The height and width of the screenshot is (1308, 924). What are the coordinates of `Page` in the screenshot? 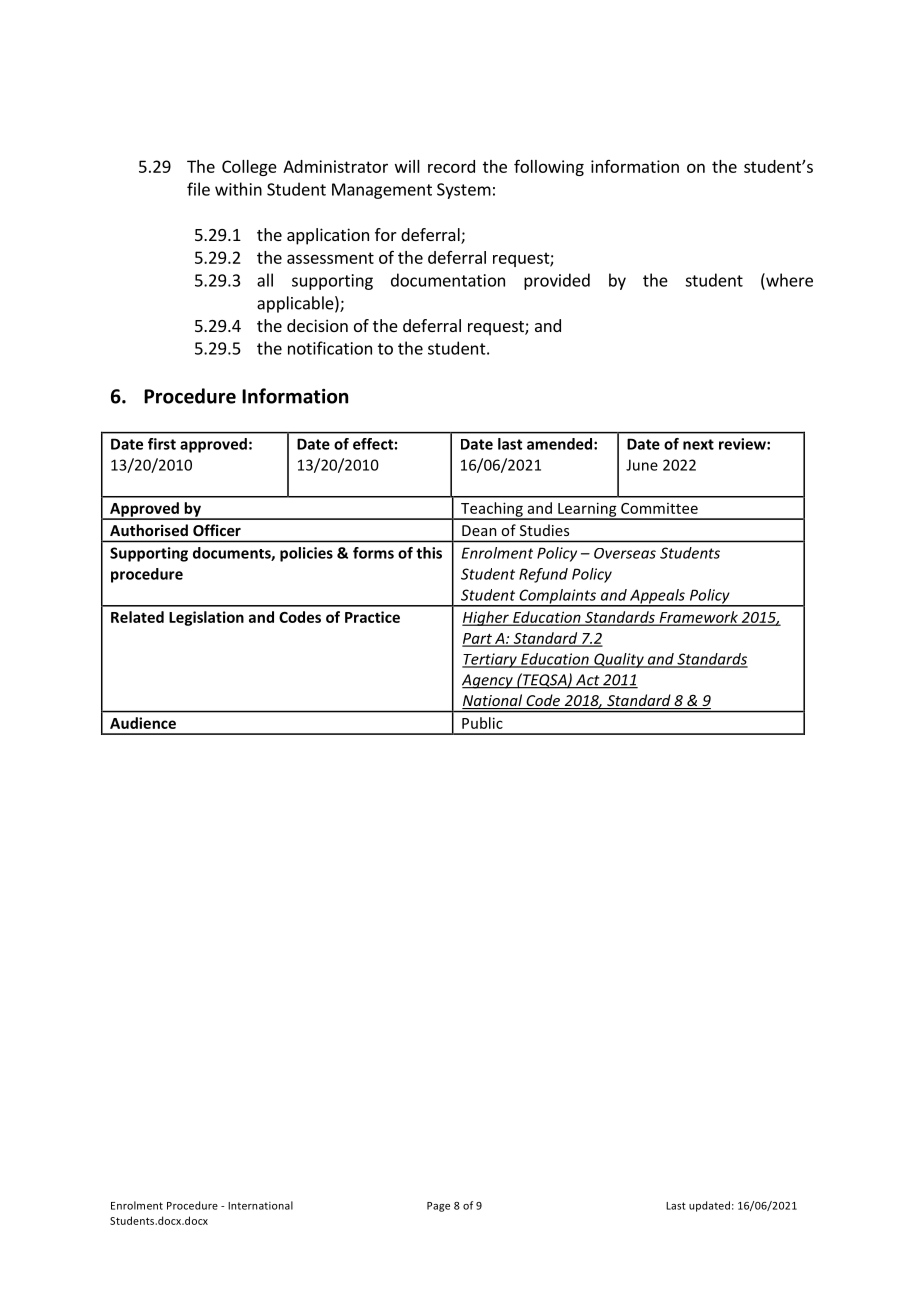 It's located at (438, 1207).
